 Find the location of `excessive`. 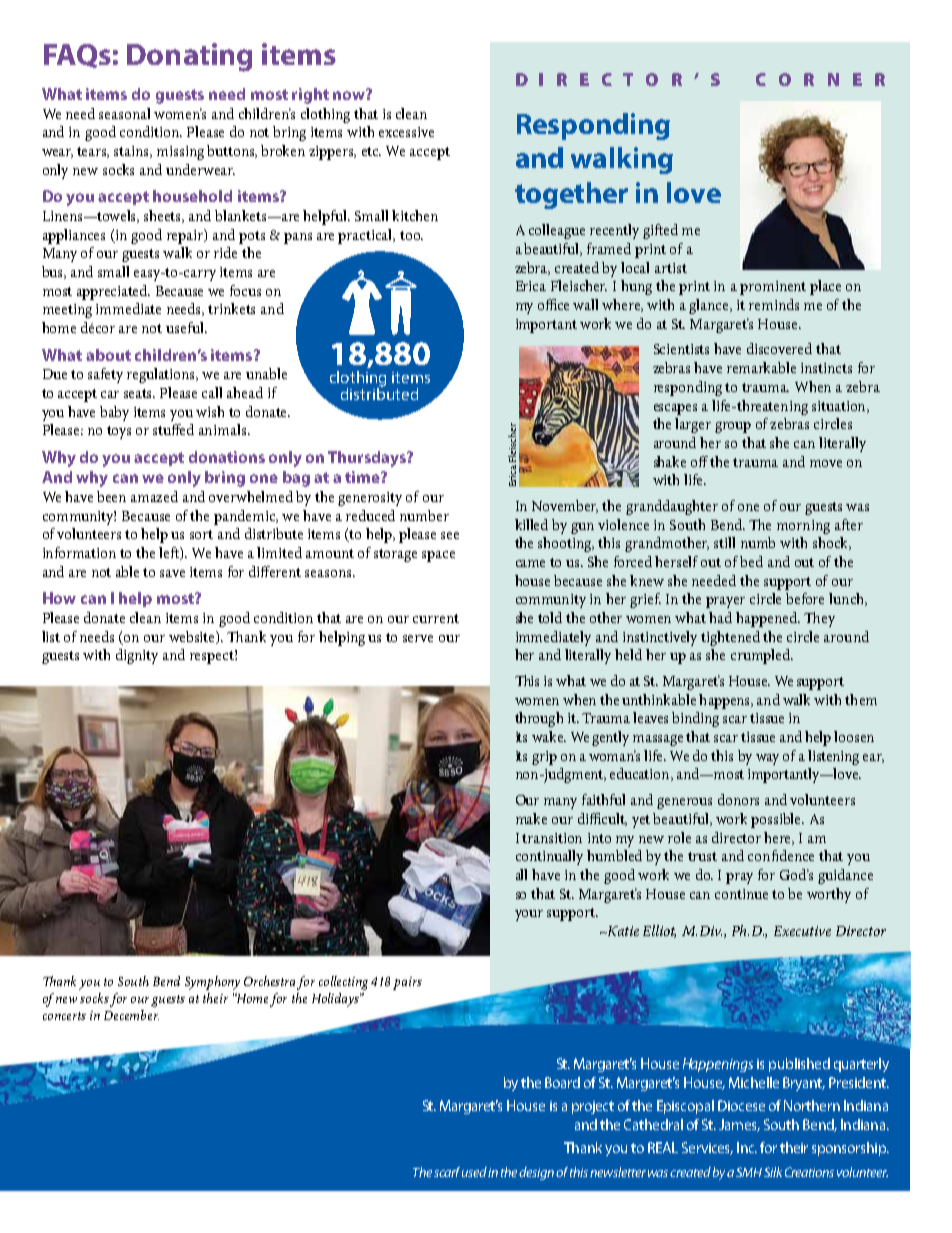

excessive is located at coordinates (406, 132).
